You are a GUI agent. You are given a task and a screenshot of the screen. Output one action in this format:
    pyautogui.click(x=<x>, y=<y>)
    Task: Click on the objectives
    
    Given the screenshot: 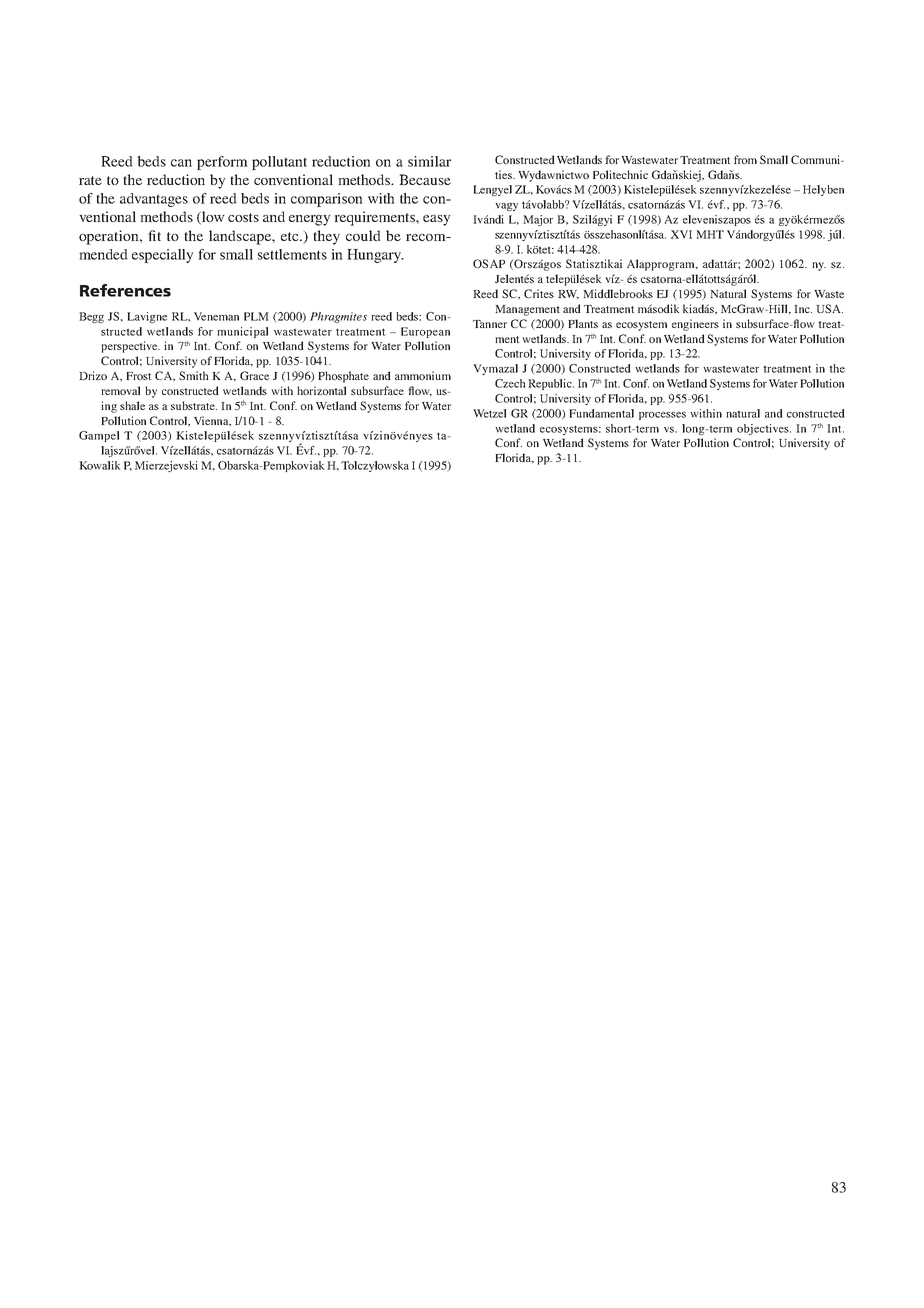 What is the action you would take?
    pyautogui.click(x=764, y=429)
